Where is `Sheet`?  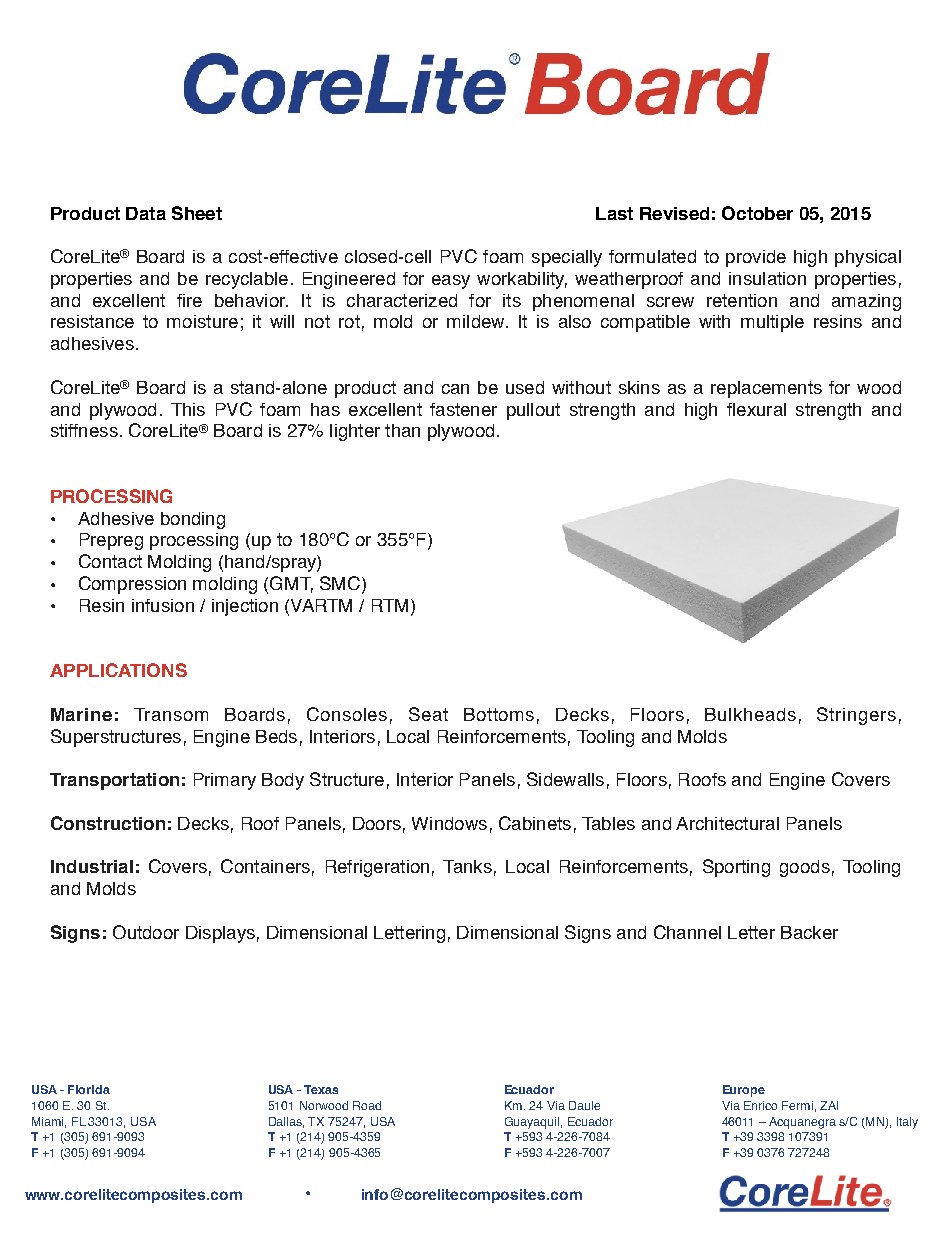
Sheet is located at coordinates (197, 213).
